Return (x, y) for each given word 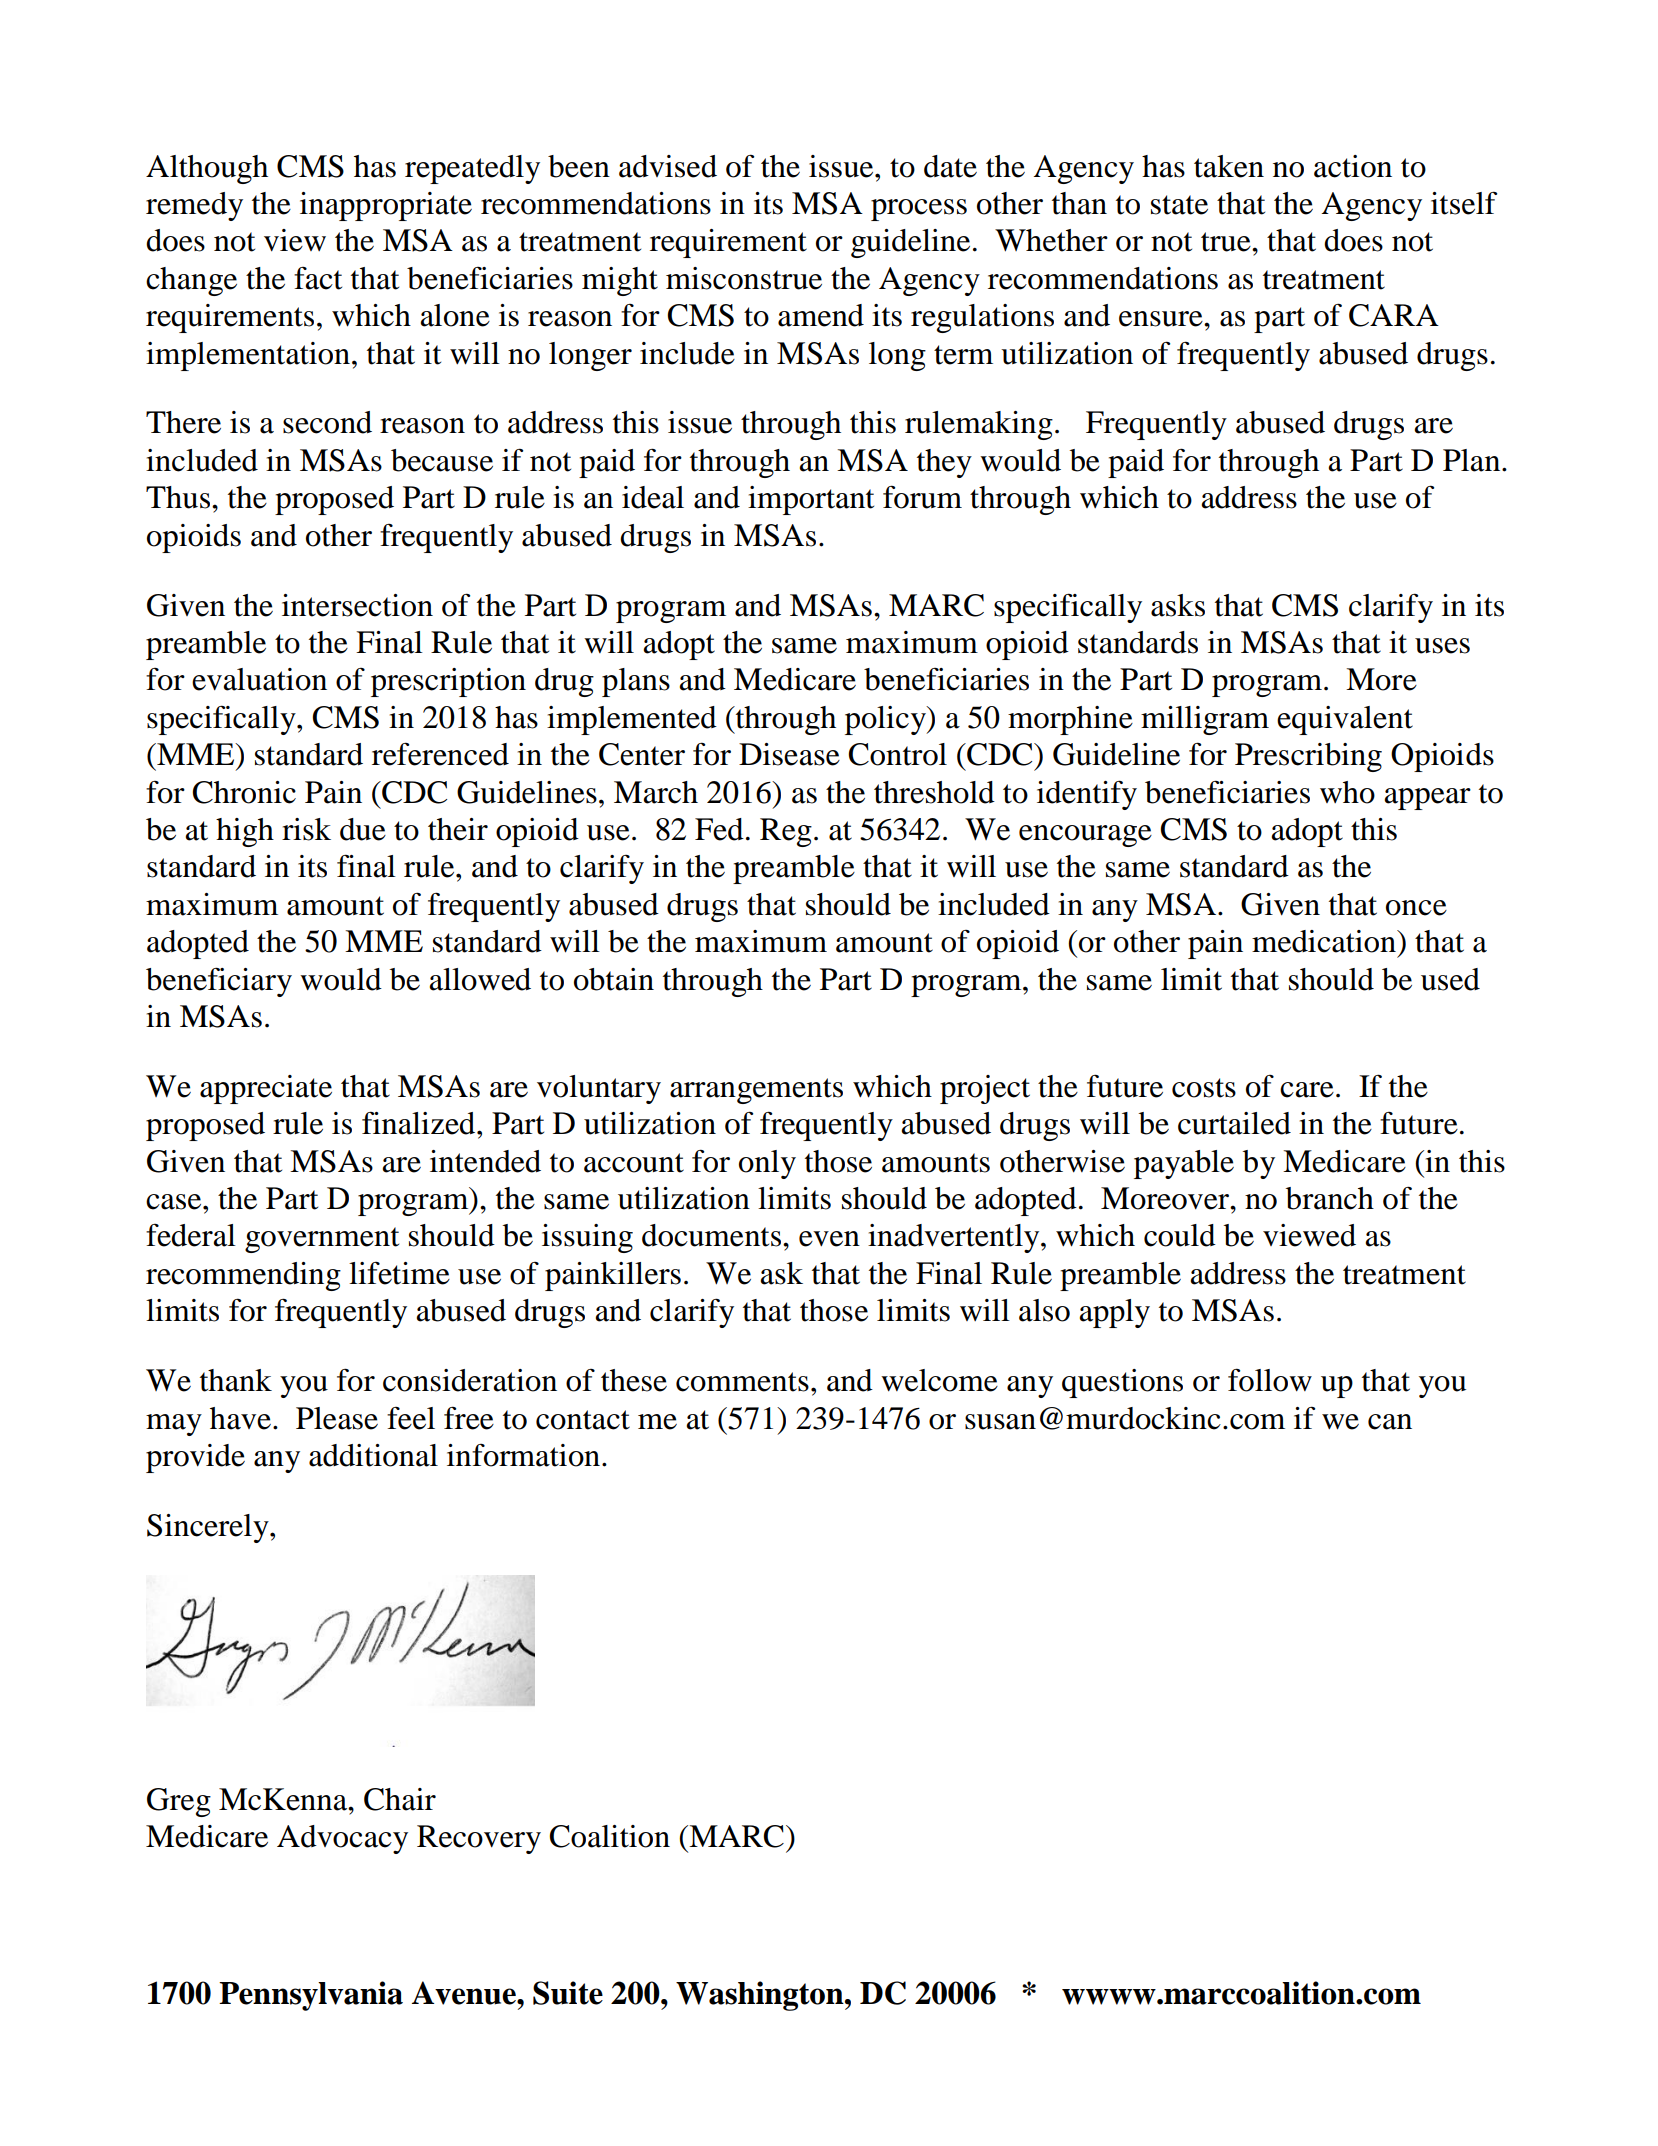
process (919, 210)
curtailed (1234, 1123)
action (1353, 166)
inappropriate (386, 206)
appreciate (266, 1089)
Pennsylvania (311, 1996)
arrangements (756, 1091)
